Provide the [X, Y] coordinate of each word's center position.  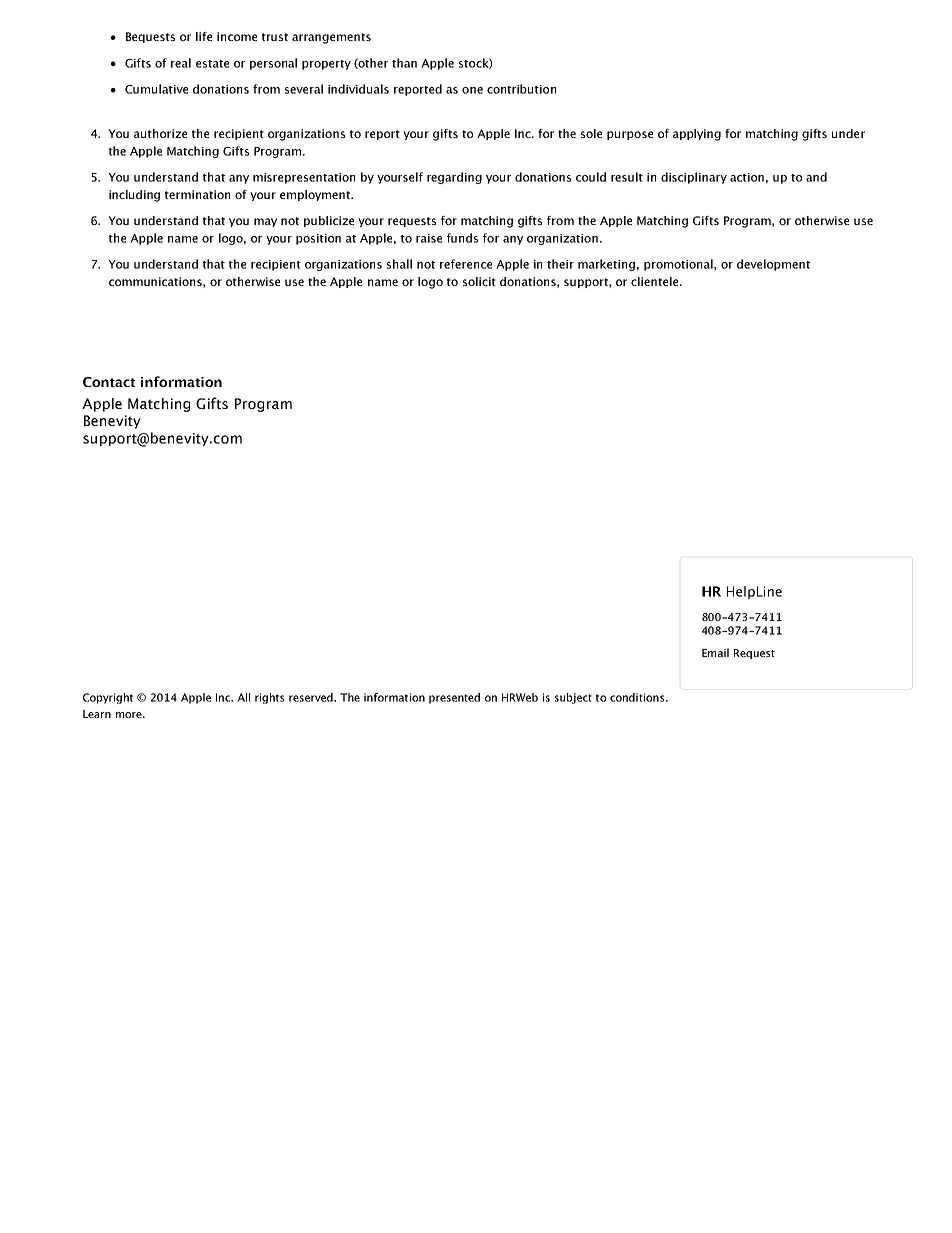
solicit [479, 281]
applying [697, 135]
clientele [656, 281]
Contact [109, 382]
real [181, 63]
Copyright [108, 698]
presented [454, 698]
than [404, 63]
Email [715, 652]
